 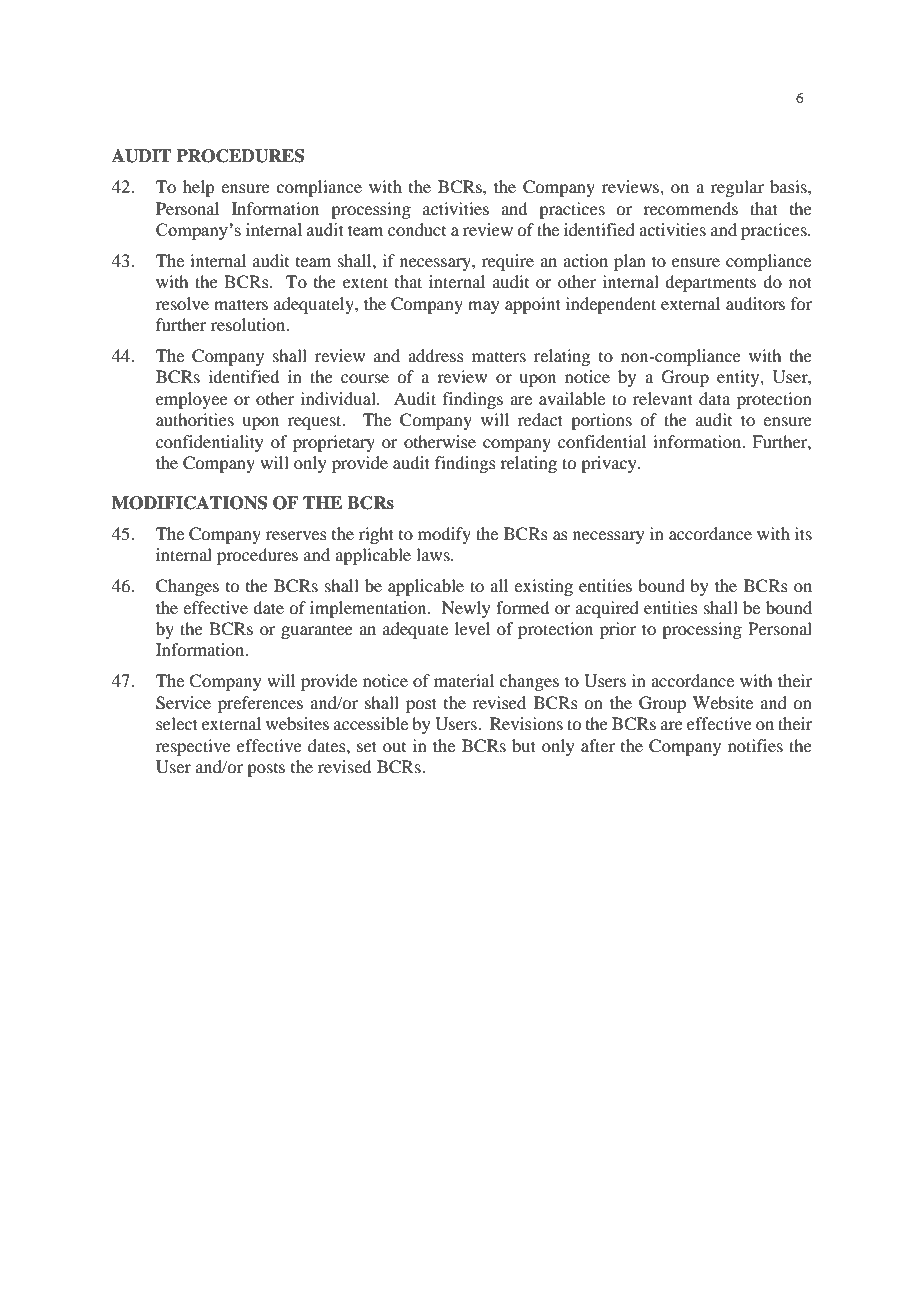 I want to click on notifies, so click(x=755, y=745).
